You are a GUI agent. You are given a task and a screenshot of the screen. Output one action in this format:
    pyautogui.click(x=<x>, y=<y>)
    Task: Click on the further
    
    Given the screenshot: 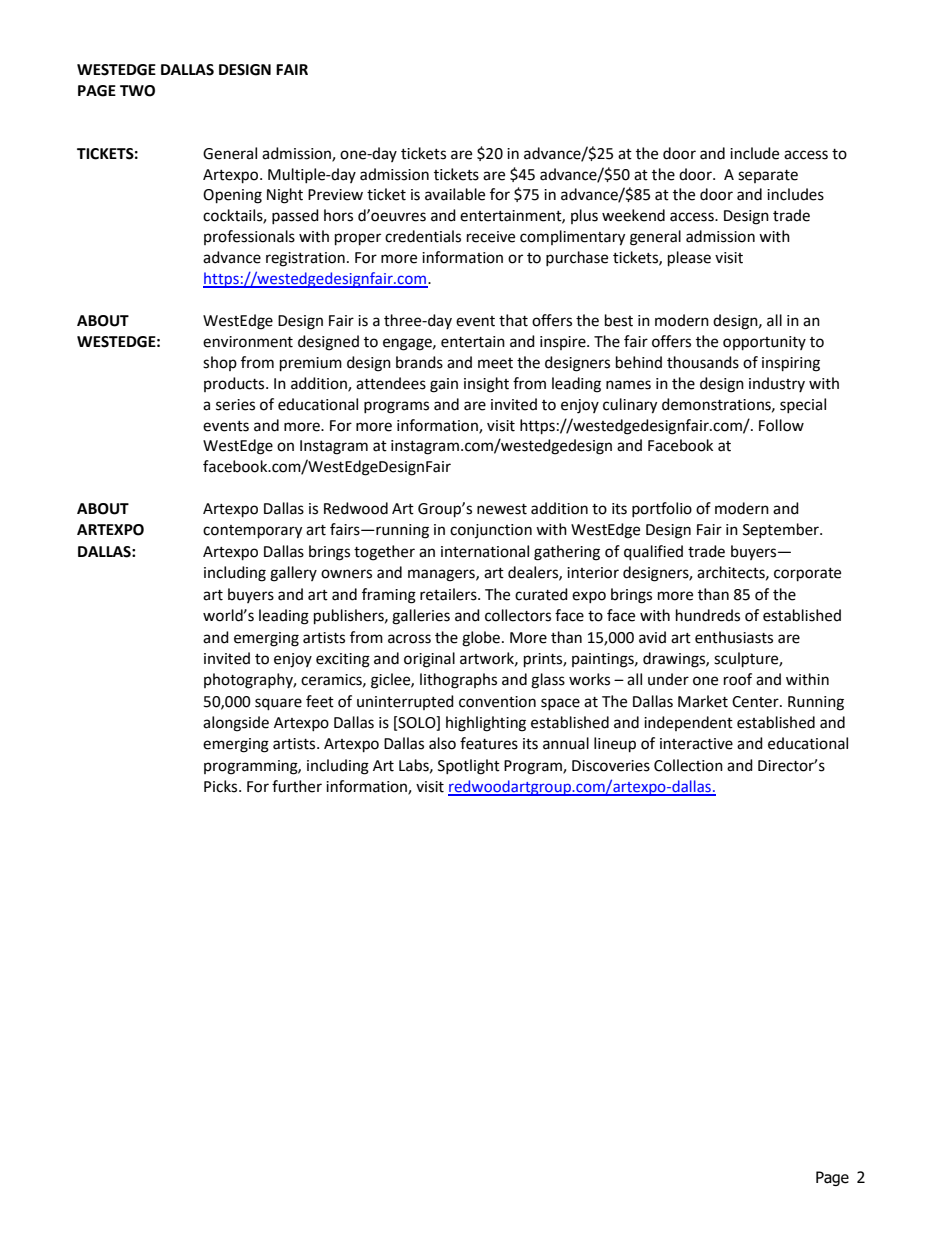 What is the action you would take?
    pyautogui.click(x=297, y=786)
